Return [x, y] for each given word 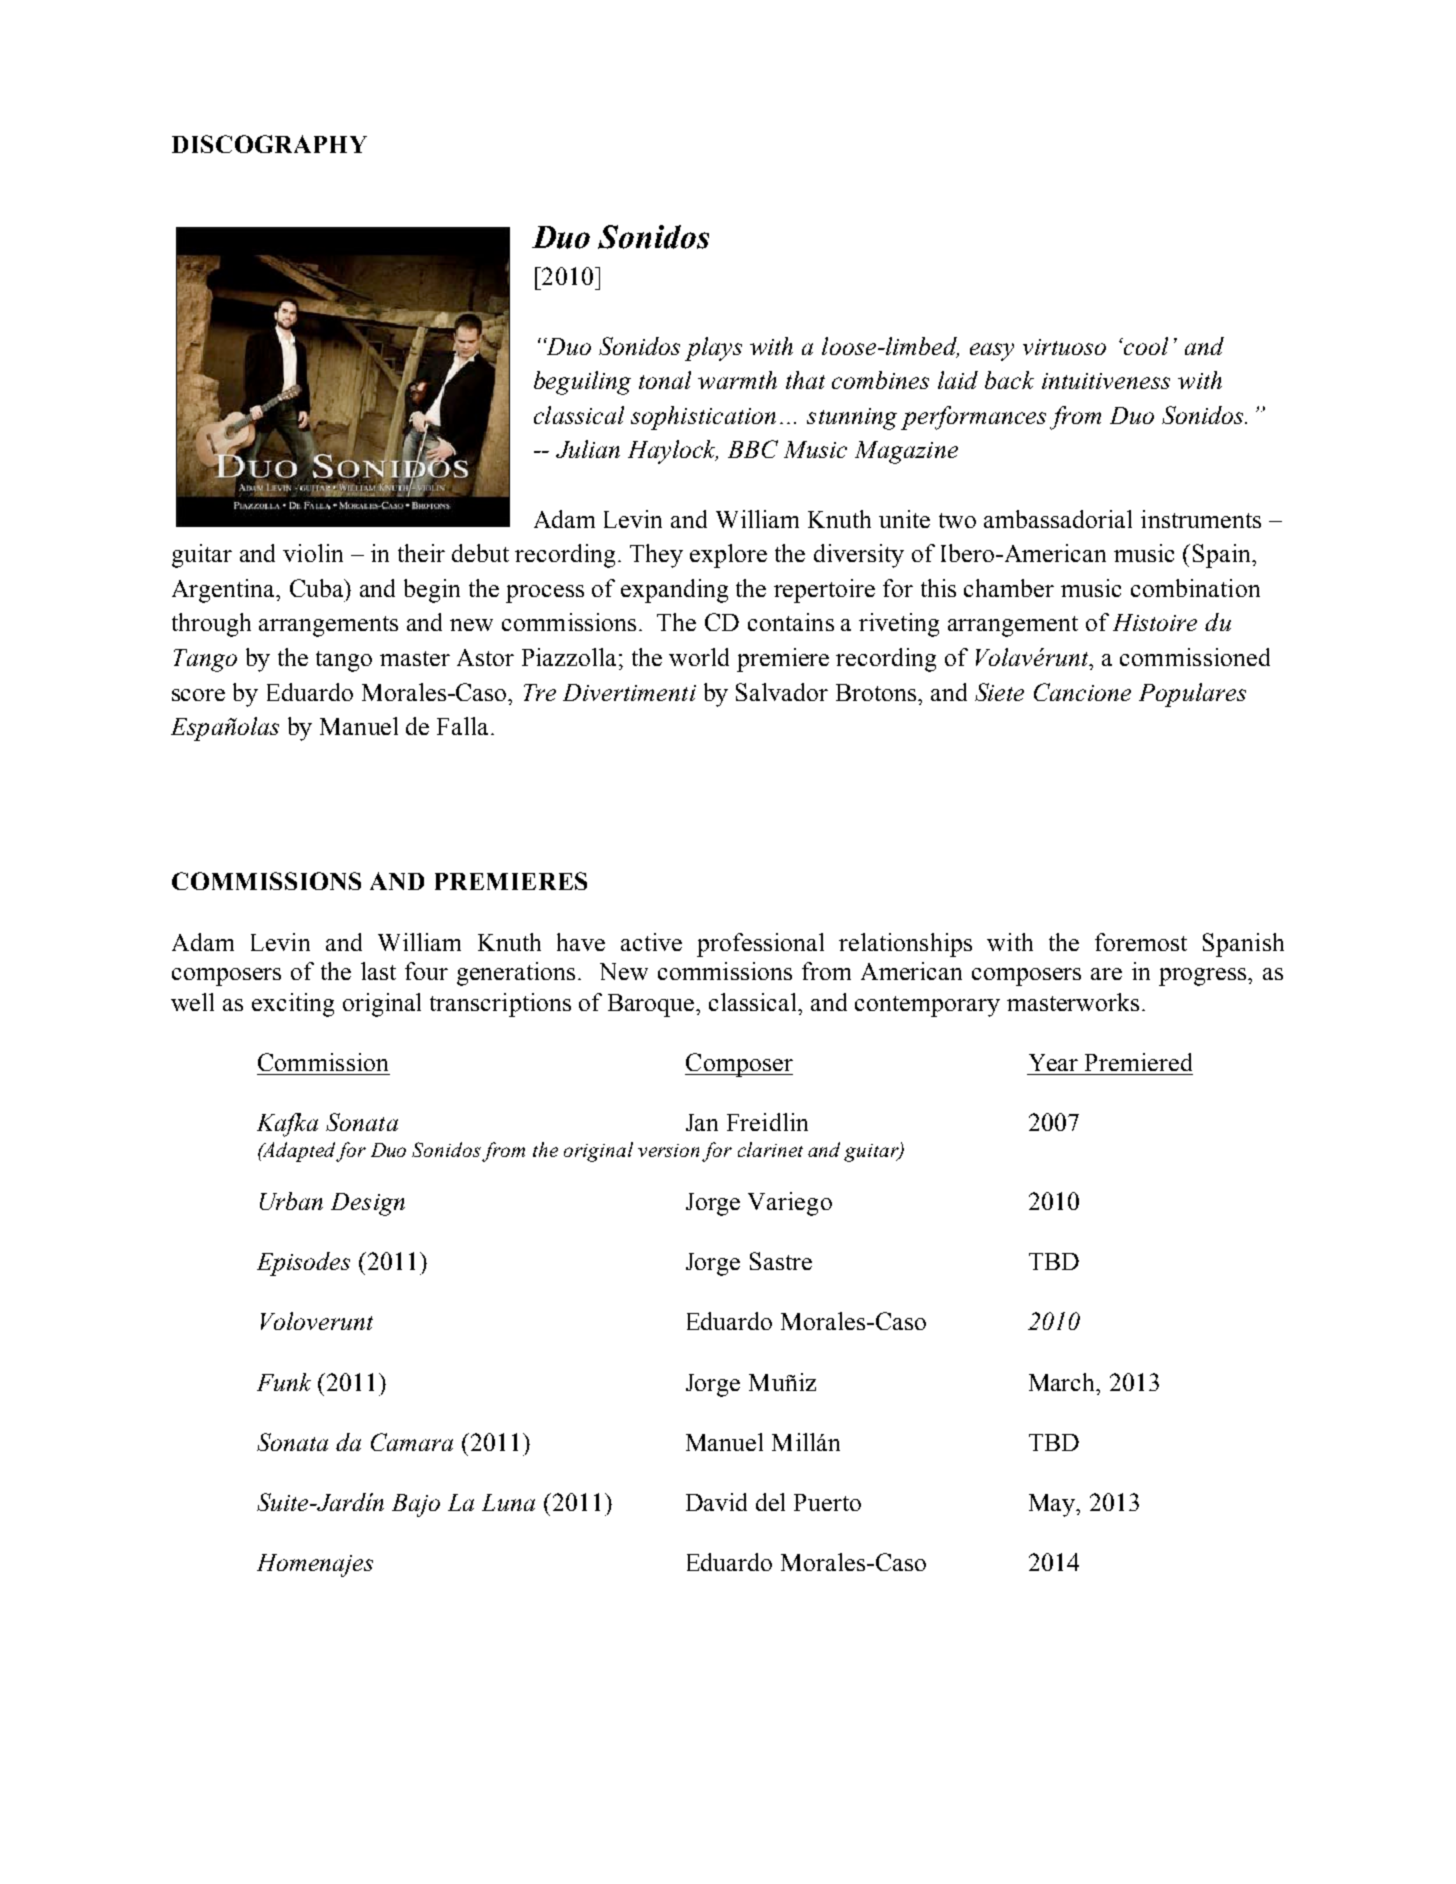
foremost [1141, 942]
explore [728, 556]
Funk [284, 1382]
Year [1053, 1062]
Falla [464, 726]
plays [713, 349]
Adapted [299, 1152]
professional [760, 945]
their [421, 553]
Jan [702, 1122]
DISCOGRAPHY [269, 144]
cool [1145, 346]
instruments [1201, 519]
